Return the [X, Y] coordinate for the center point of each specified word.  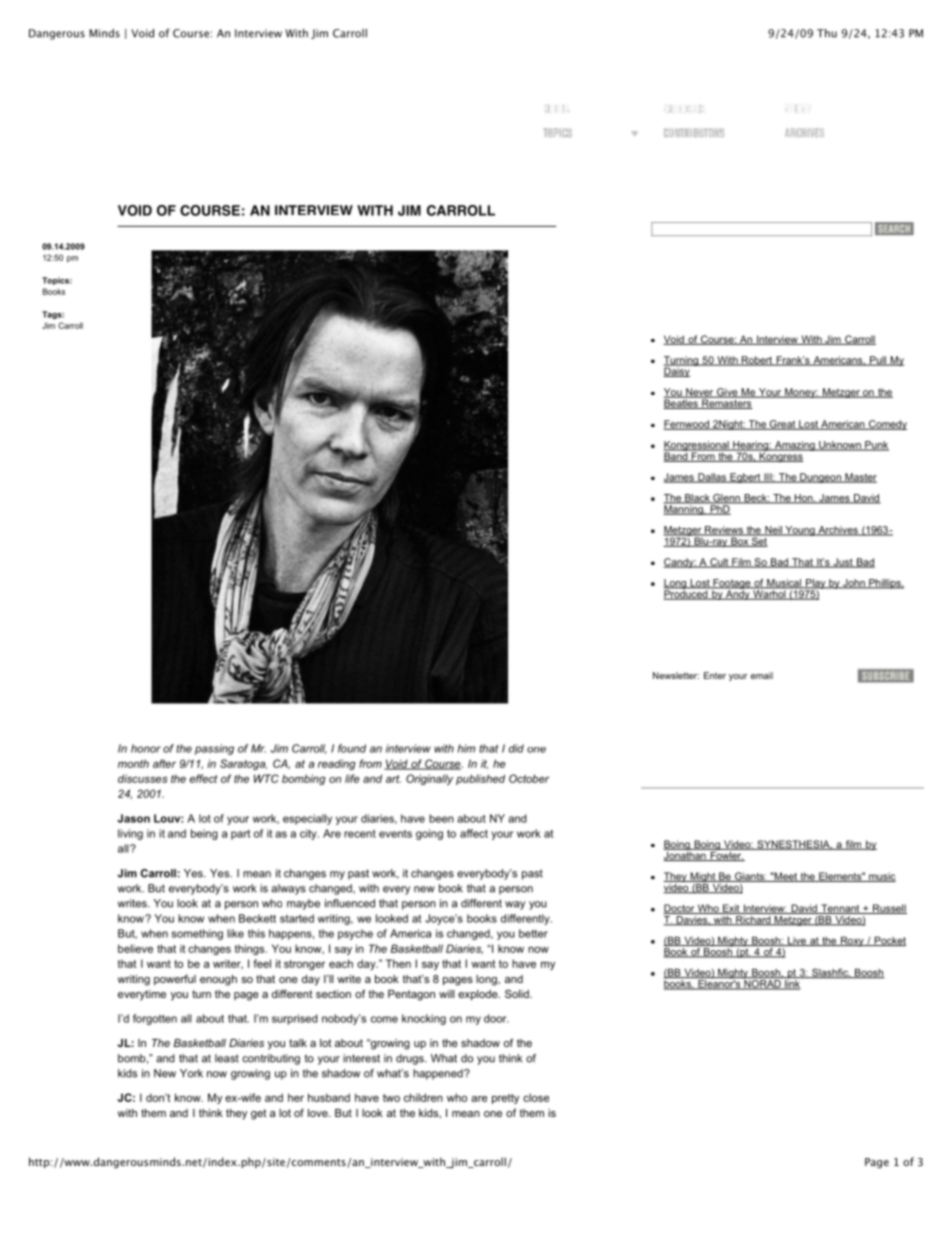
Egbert [745, 478]
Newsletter [676, 675]
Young [800, 531]
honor [146, 748]
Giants [750, 877]
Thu [827, 33]
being [204, 834]
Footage [732, 585]
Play [816, 585]
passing [214, 749]
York [191, 1073]
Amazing [795, 446]
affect [474, 833]
